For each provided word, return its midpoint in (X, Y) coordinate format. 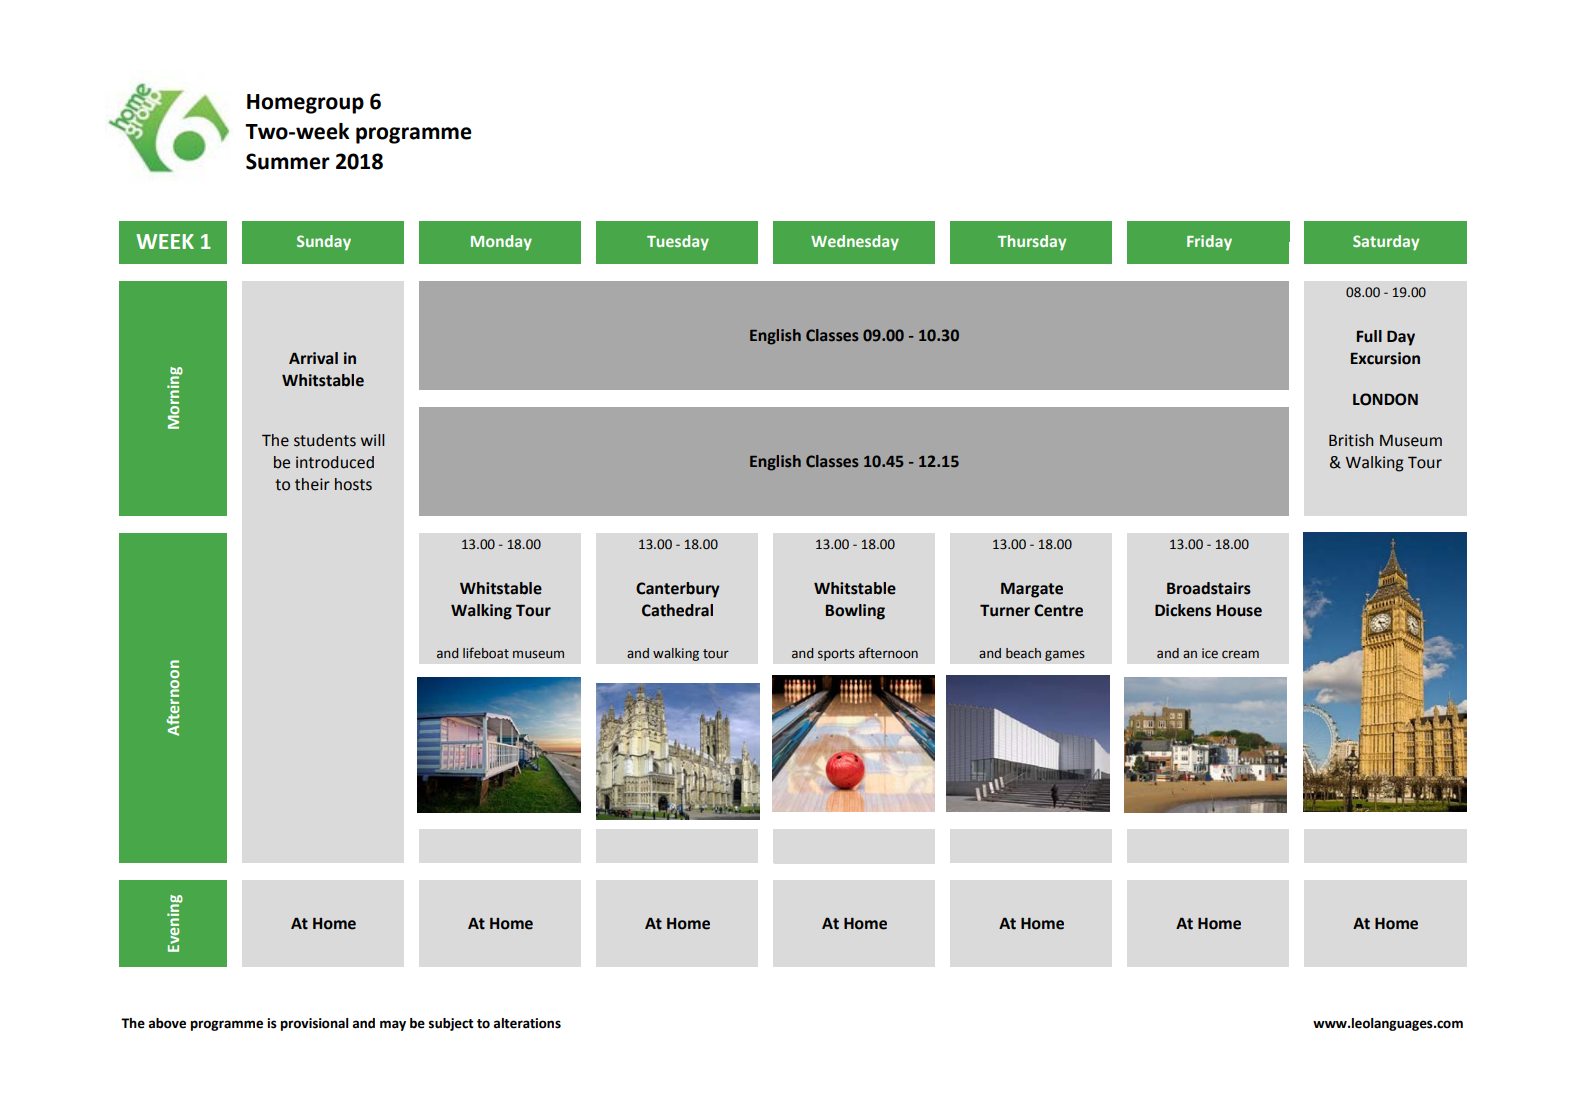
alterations (527, 1023)
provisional (314, 1024)
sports (836, 655)
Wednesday (855, 243)
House (1239, 611)
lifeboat (486, 653)
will (373, 440)
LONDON (1385, 399)
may (393, 1025)
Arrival (313, 358)
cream (1240, 654)
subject (451, 1024)
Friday (1209, 243)
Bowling (855, 612)
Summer (288, 161)
